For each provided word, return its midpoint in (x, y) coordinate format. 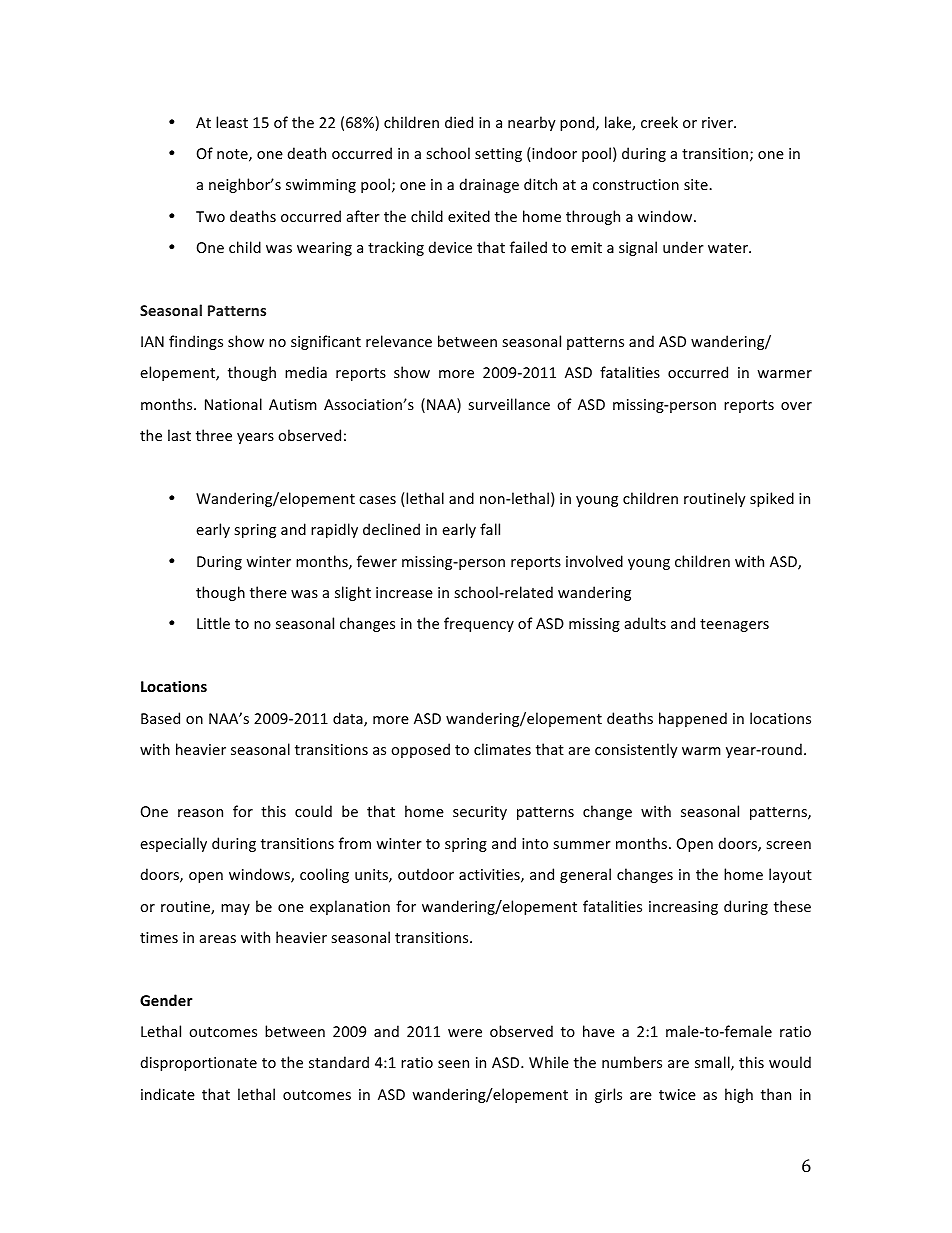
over (796, 406)
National (233, 404)
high (739, 1095)
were (465, 1033)
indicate (168, 1094)
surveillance (509, 404)
